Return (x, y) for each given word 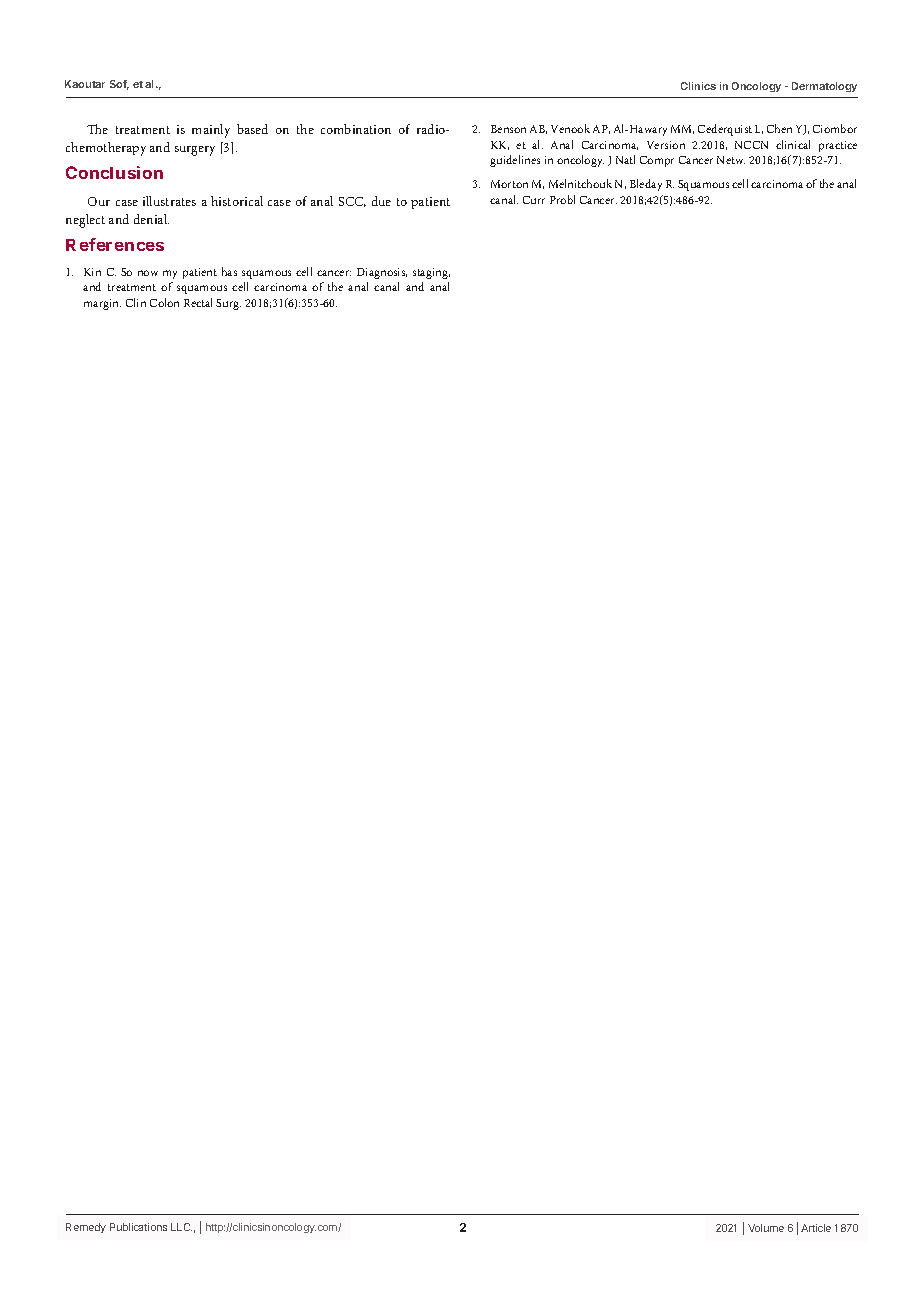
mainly (211, 131)
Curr (534, 200)
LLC (181, 1227)
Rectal (198, 302)
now (148, 273)
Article (816, 1228)
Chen (779, 128)
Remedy (86, 1228)
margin (102, 304)
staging (431, 273)
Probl (562, 199)
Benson (508, 129)
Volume (766, 1228)
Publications (138, 1227)
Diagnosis (382, 273)
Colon (164, 302)
